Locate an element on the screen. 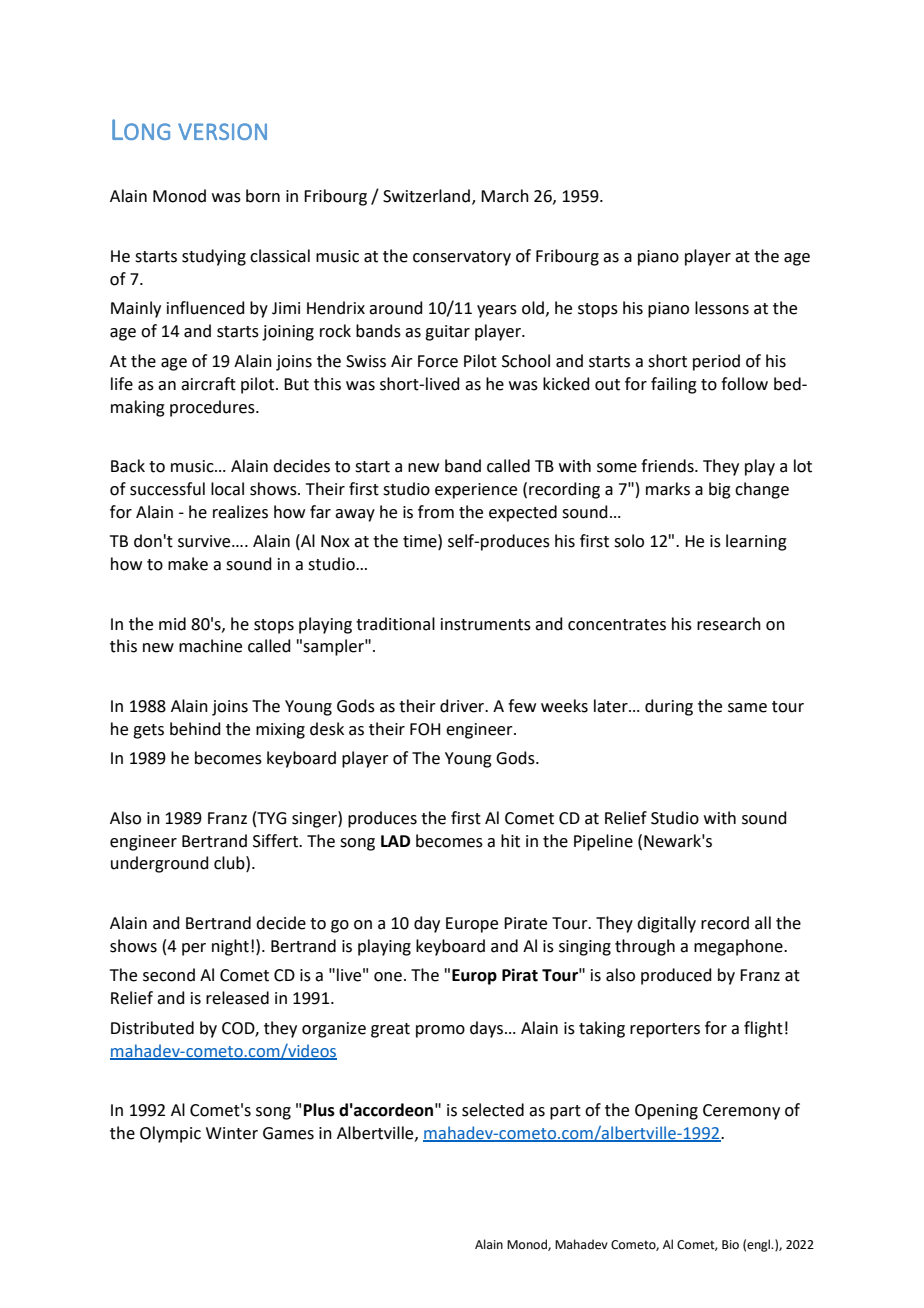  marks is located at coordinates (668, 489).
